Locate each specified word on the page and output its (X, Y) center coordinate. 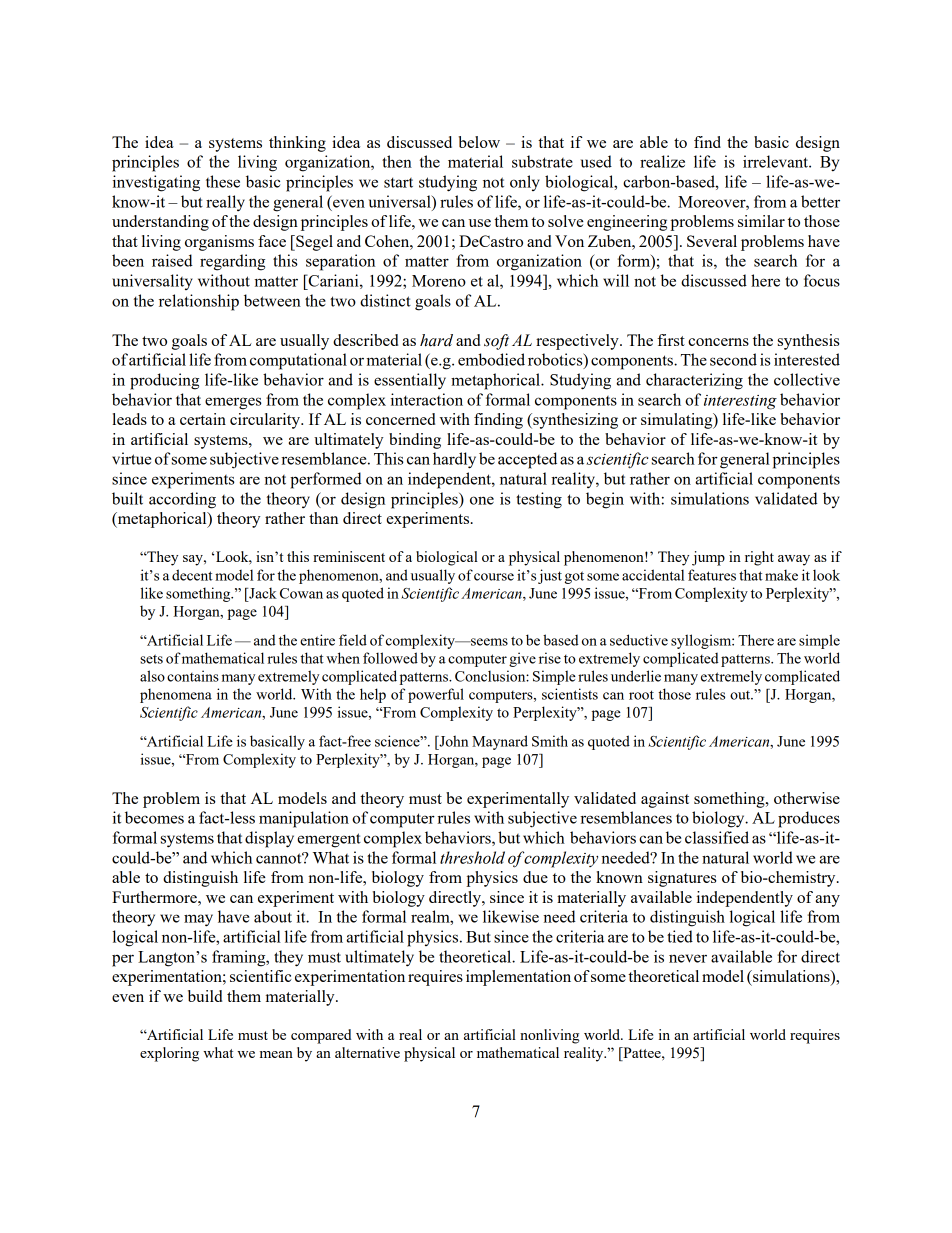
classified (717, 837)
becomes (154, 817)
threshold (472, 857)
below (479, 142)
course (494, 577)
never (688, 958)
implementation (518, 978)
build (205, 996)
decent (192, 575)
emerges (233, 403)
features (712, 575)
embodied (491, 359)
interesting (740, 402)
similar (761, 221)
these (223, 181)
